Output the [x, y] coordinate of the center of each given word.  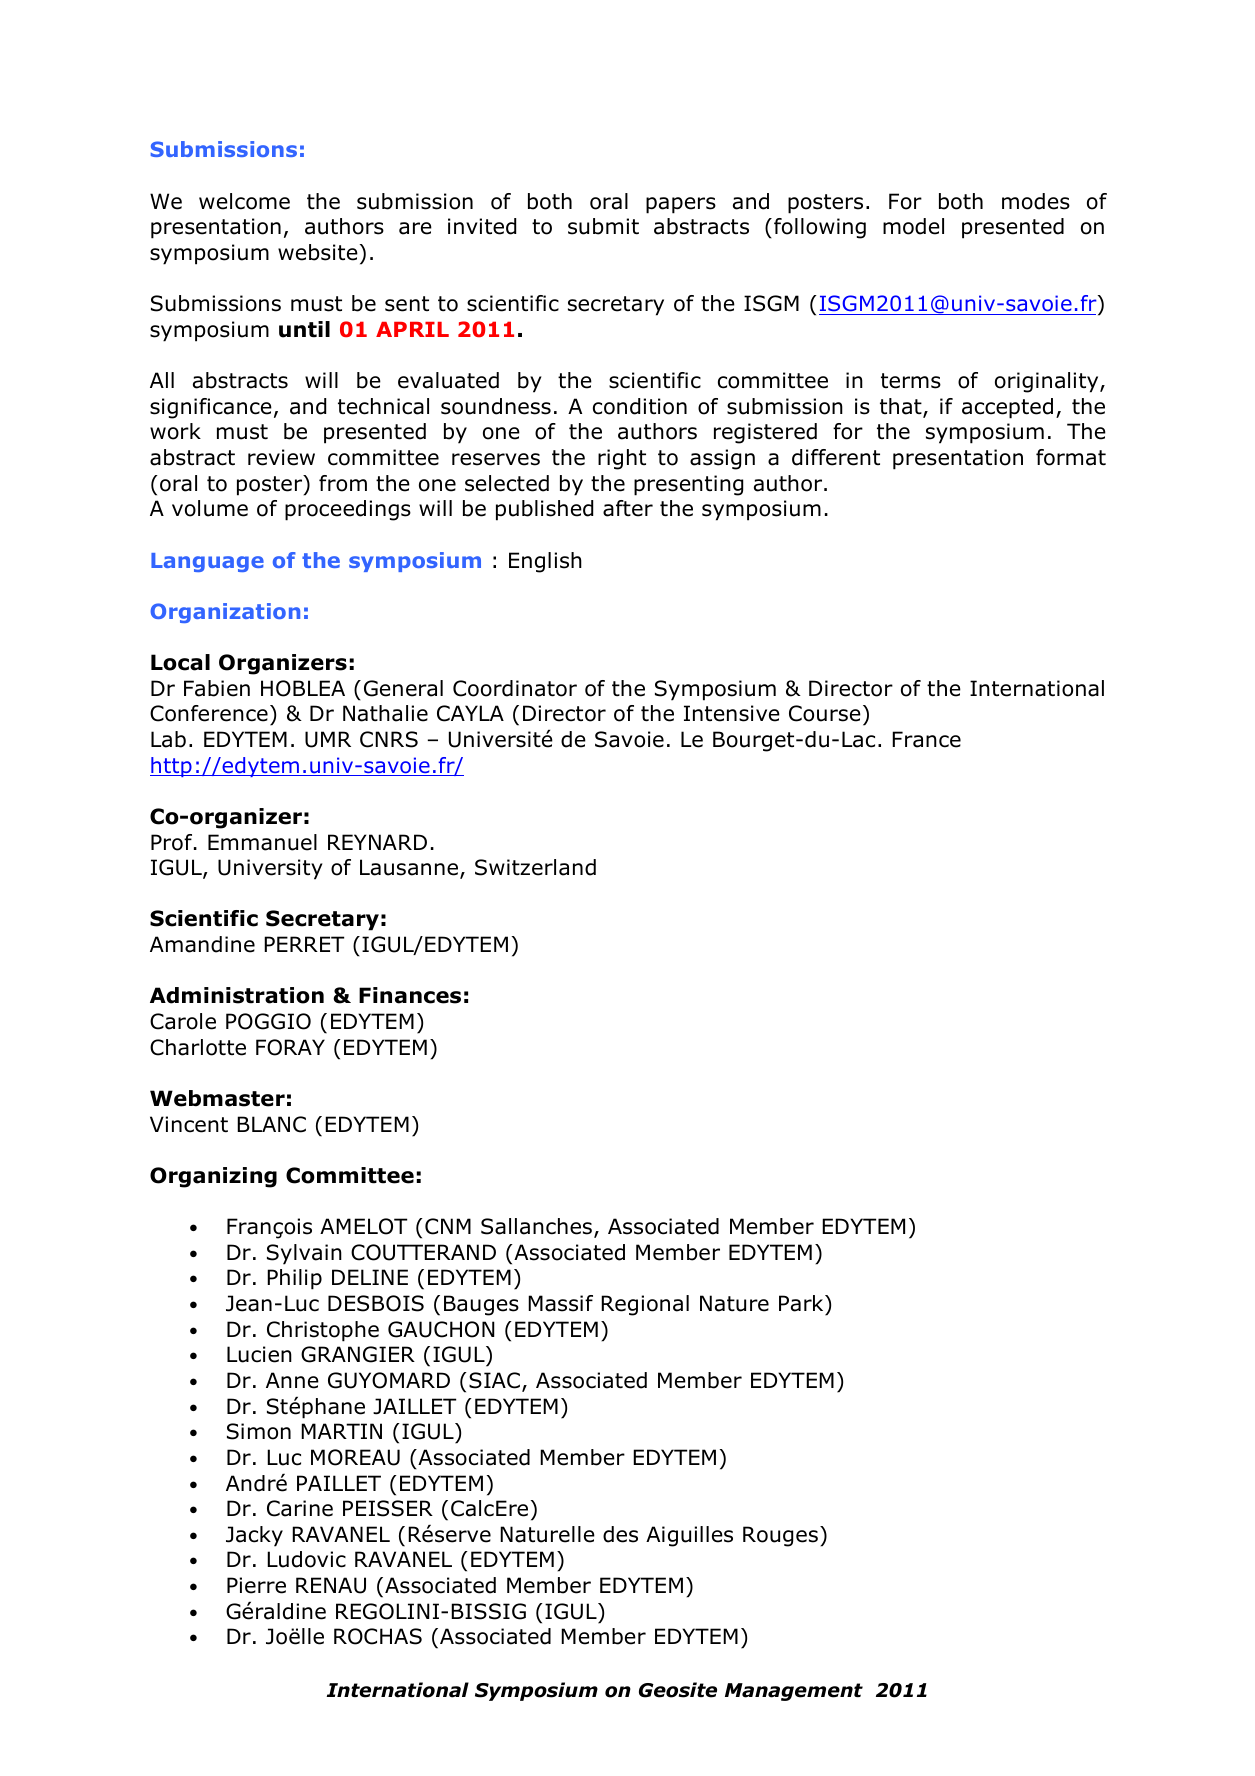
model [913, 226]
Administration [237, 995]
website [318, 252]
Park [802, 1303]
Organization [225, 613]
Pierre [256, 1585]
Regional [645, 1305]
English [545, 562]
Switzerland [535, 867]
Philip [294, 1279]
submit [603, 226]
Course [825, 713]
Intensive [732, 713]
